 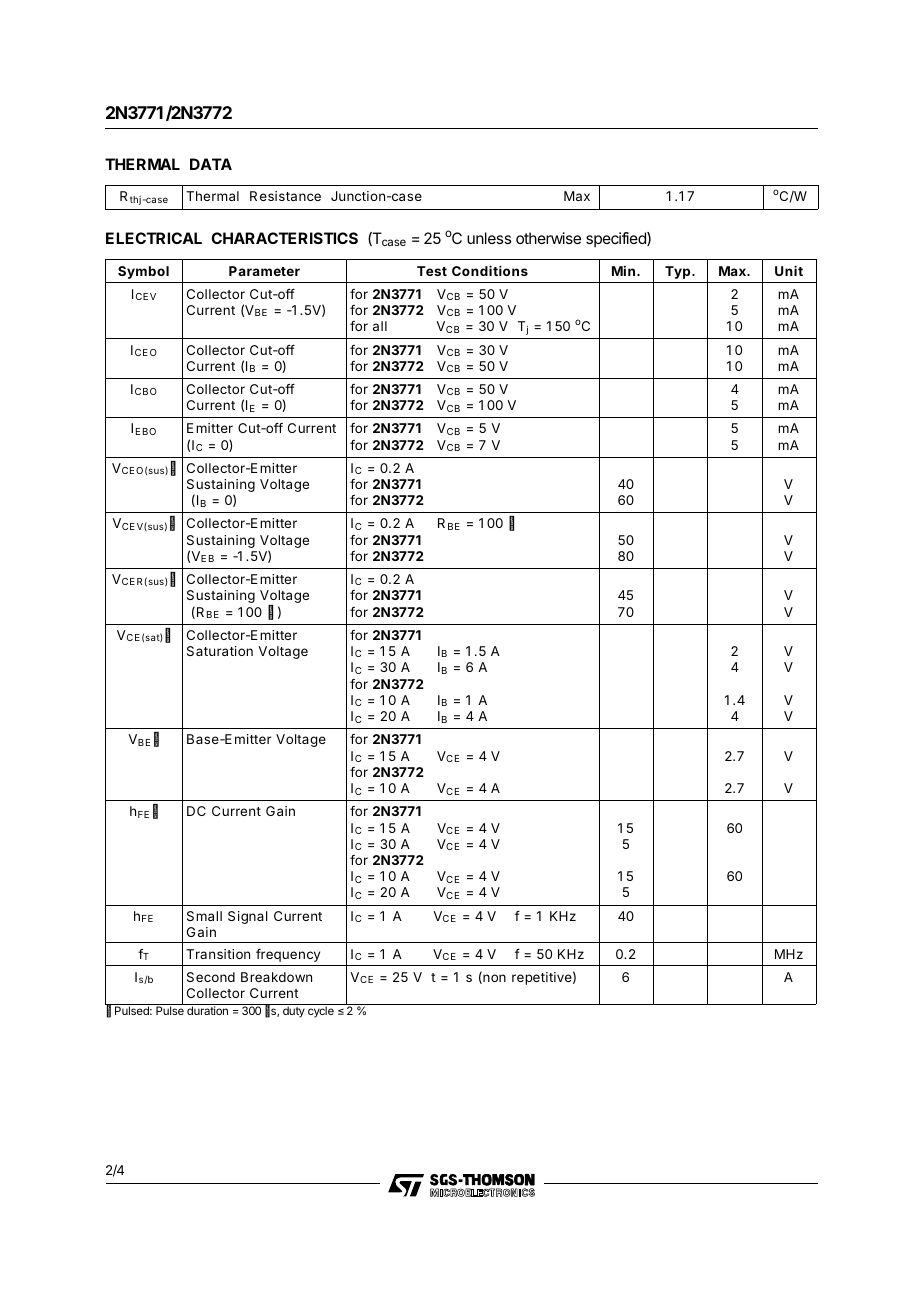 What do you see at coordinates (432, 271) in the screenshot?
I see `Test` at bounding box center [432, 271].
